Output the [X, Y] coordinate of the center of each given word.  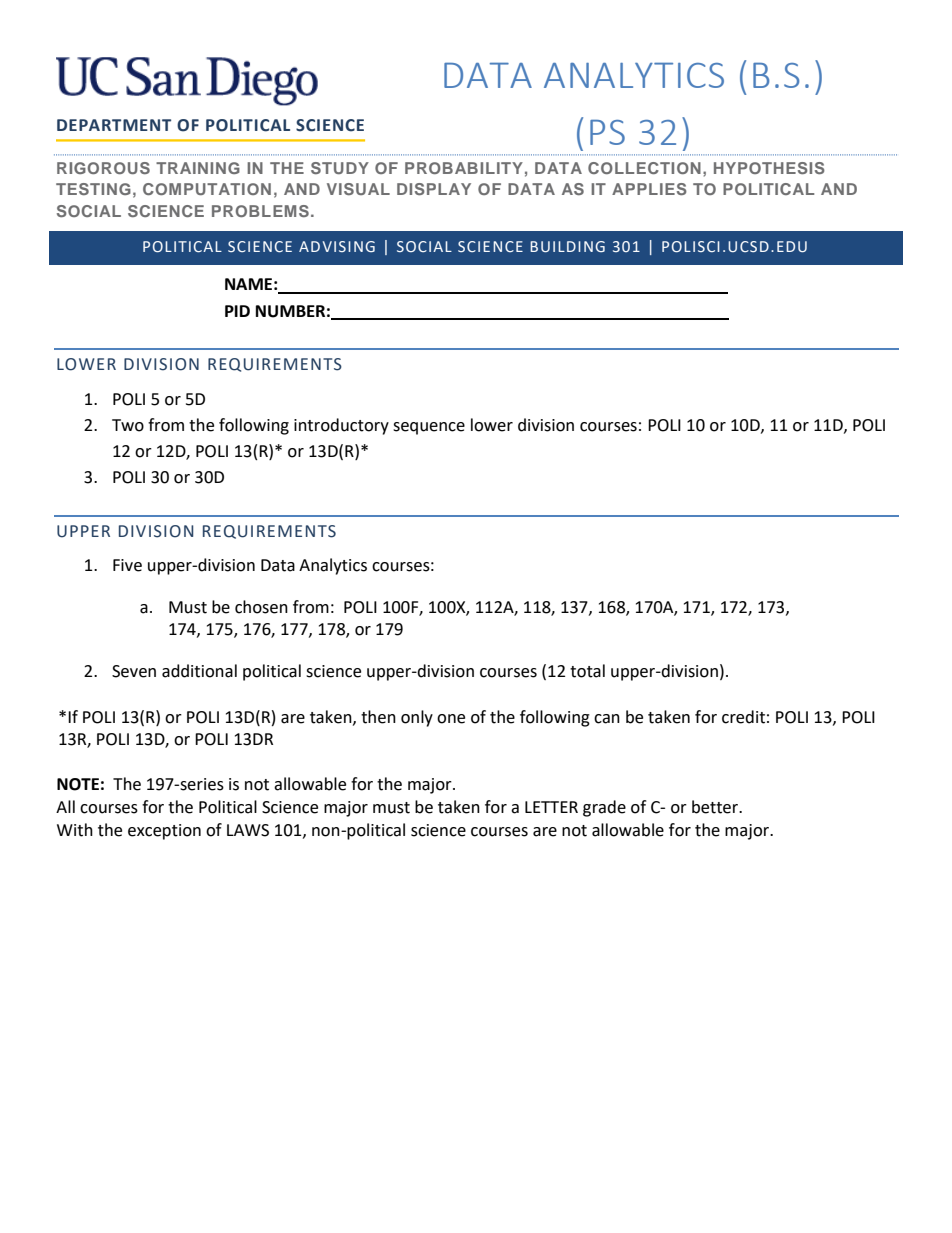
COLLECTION [644, 168]
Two [128, 425]
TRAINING [198, 168]
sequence [429, 428]
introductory [341, 426]
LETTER [551, 807]
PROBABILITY [464, 168]
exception [164, 832]
